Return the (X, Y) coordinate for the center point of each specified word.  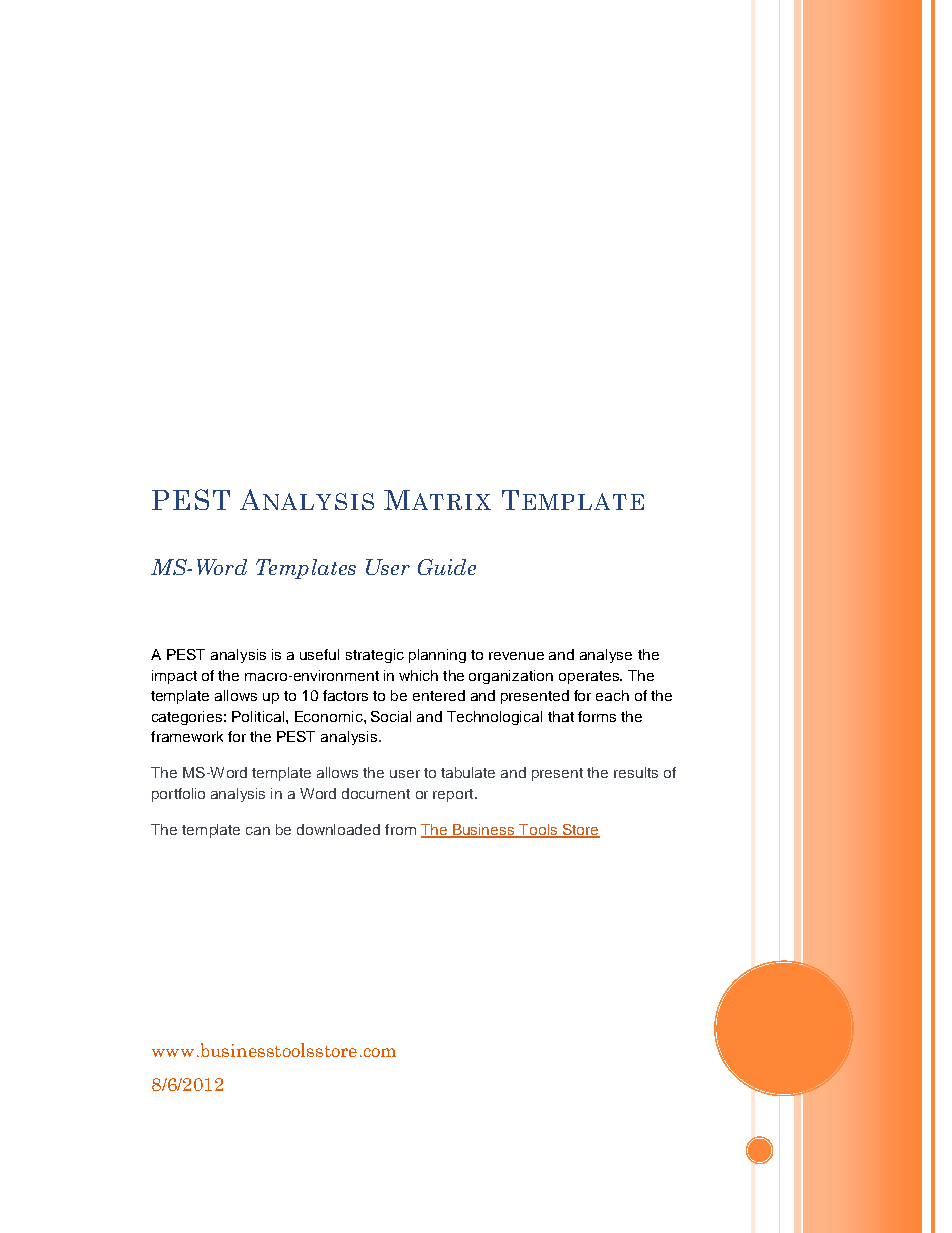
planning (437, 656)
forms (597, 716)
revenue (516, 656)
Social (391, 716)
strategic (375, 656)
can (258, 831)
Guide (447, 567)
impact (174, 677)
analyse (606, 656)
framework (187, 736)
